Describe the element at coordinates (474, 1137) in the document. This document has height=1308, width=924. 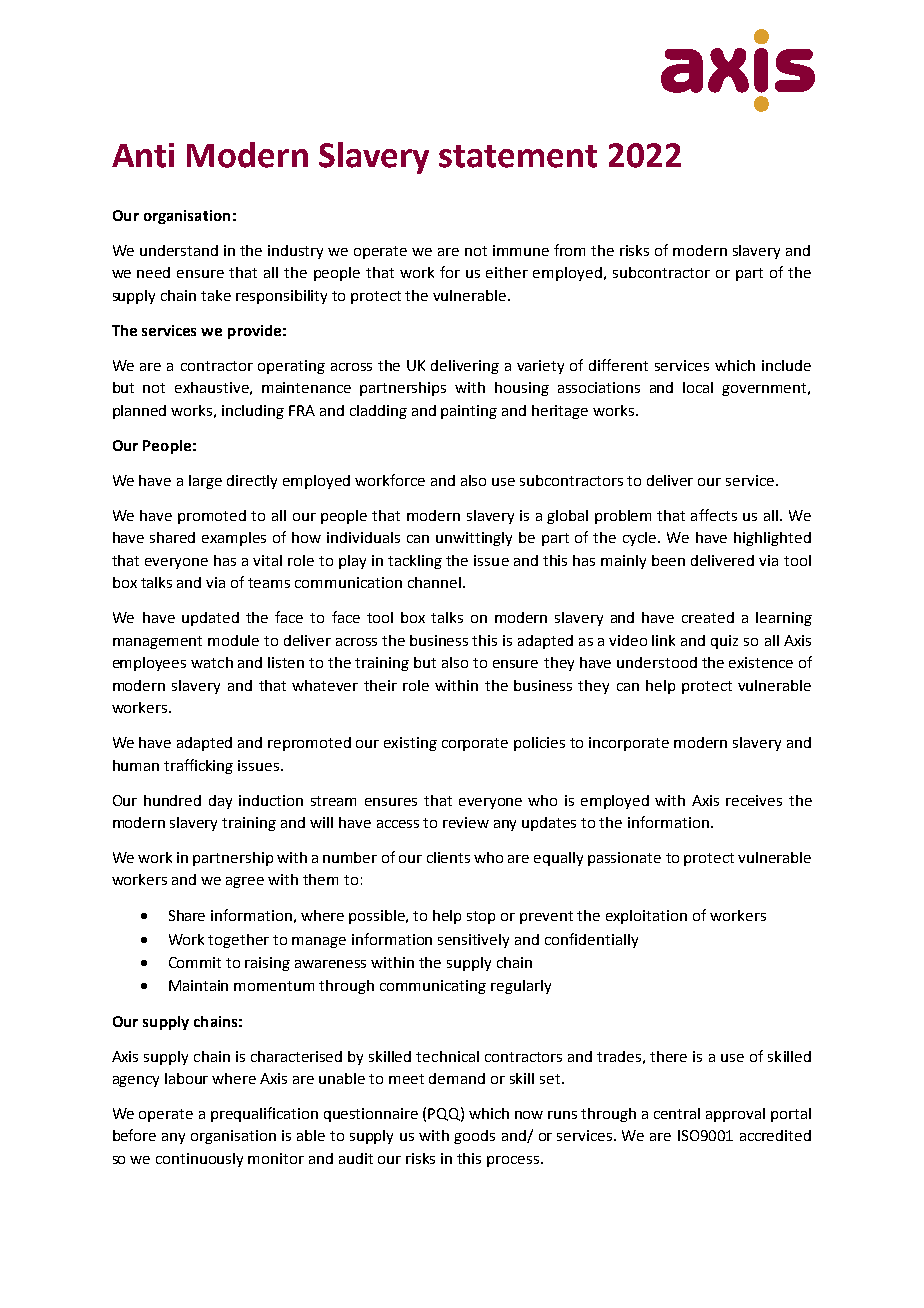
I see `goods` at that location.
